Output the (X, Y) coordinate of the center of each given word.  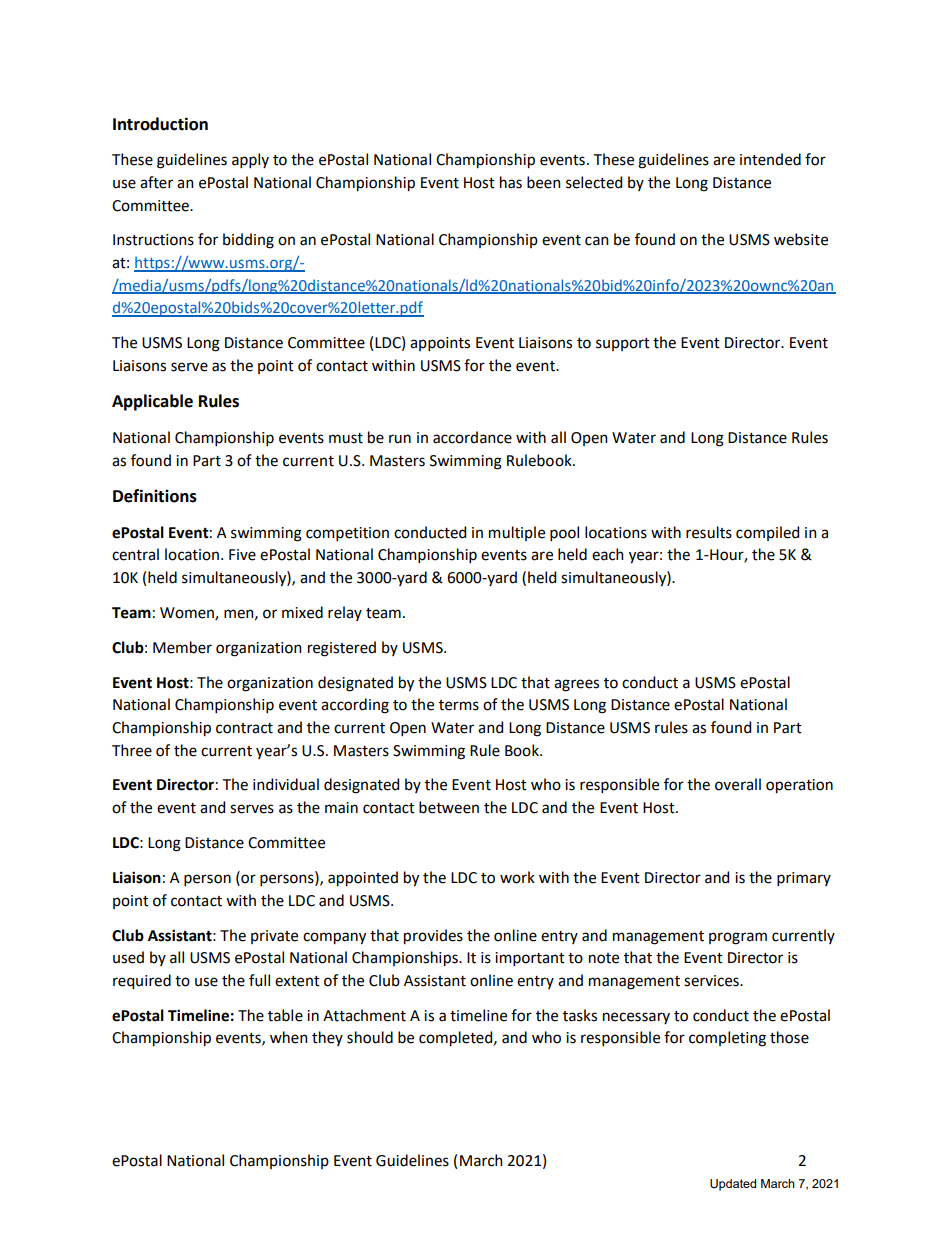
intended (770, 159)
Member (182, 647)
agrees (576, 685)
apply (250, 160)
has (511, 182)
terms (459, 705)
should (370, 1037)
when (289, 1037)
